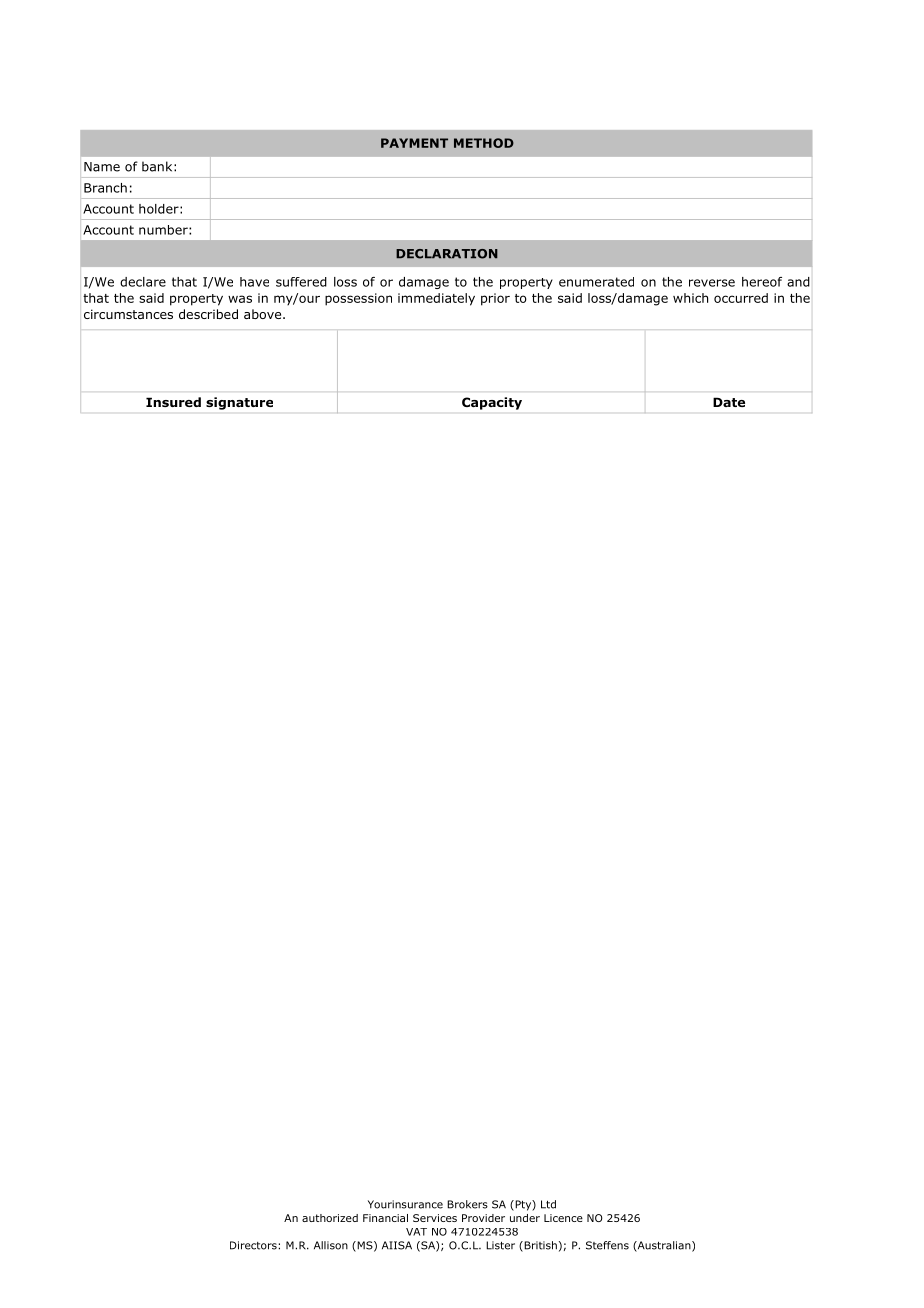 The width and height of the screenshot is (924, 1308). What do you see at coordinates (330, 1218) in the screenshot?
I see `authorized` at bounding box center [330, 1218].
